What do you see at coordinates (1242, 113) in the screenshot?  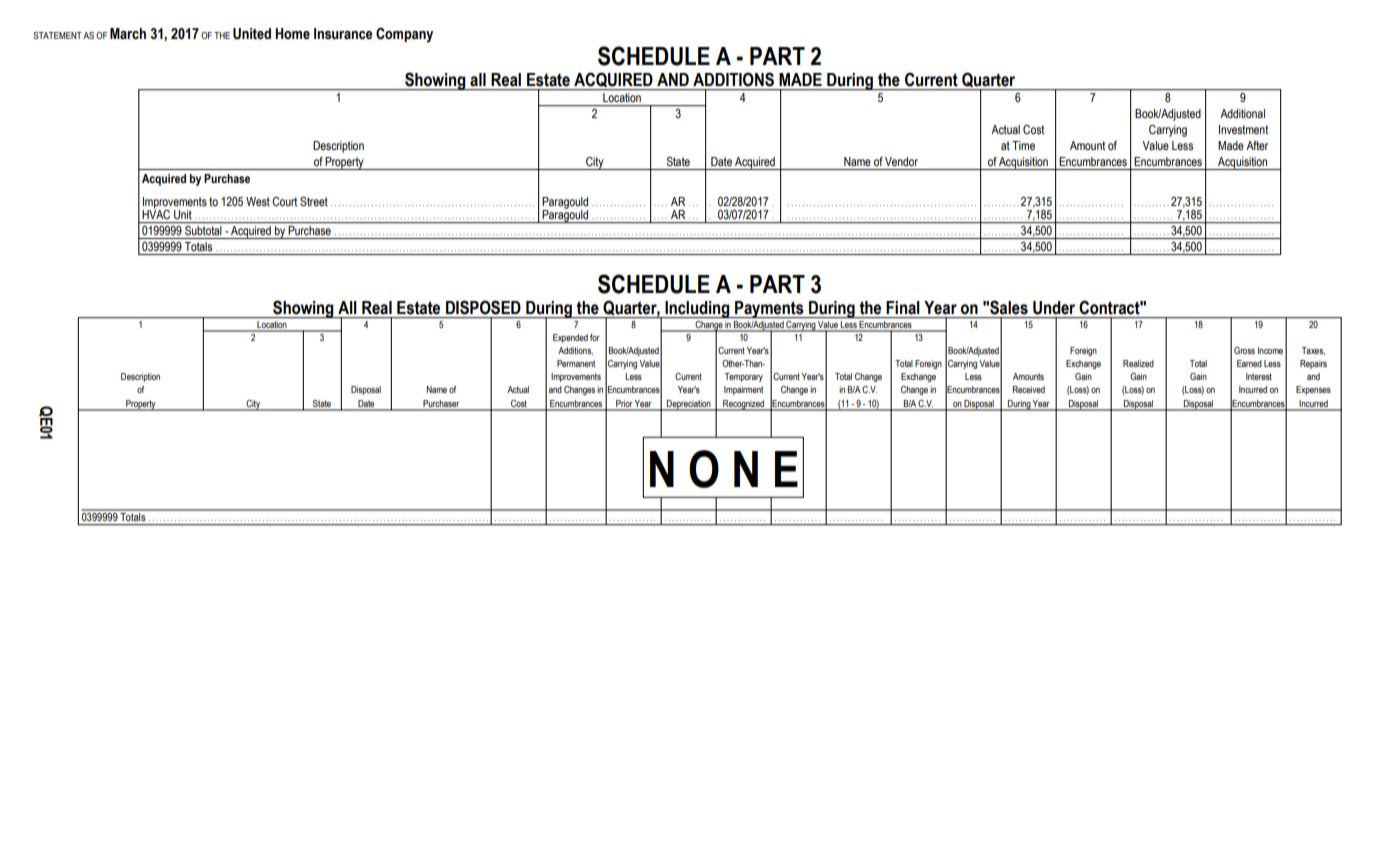 I see `Additional` at bounding box center [1242, 113].
